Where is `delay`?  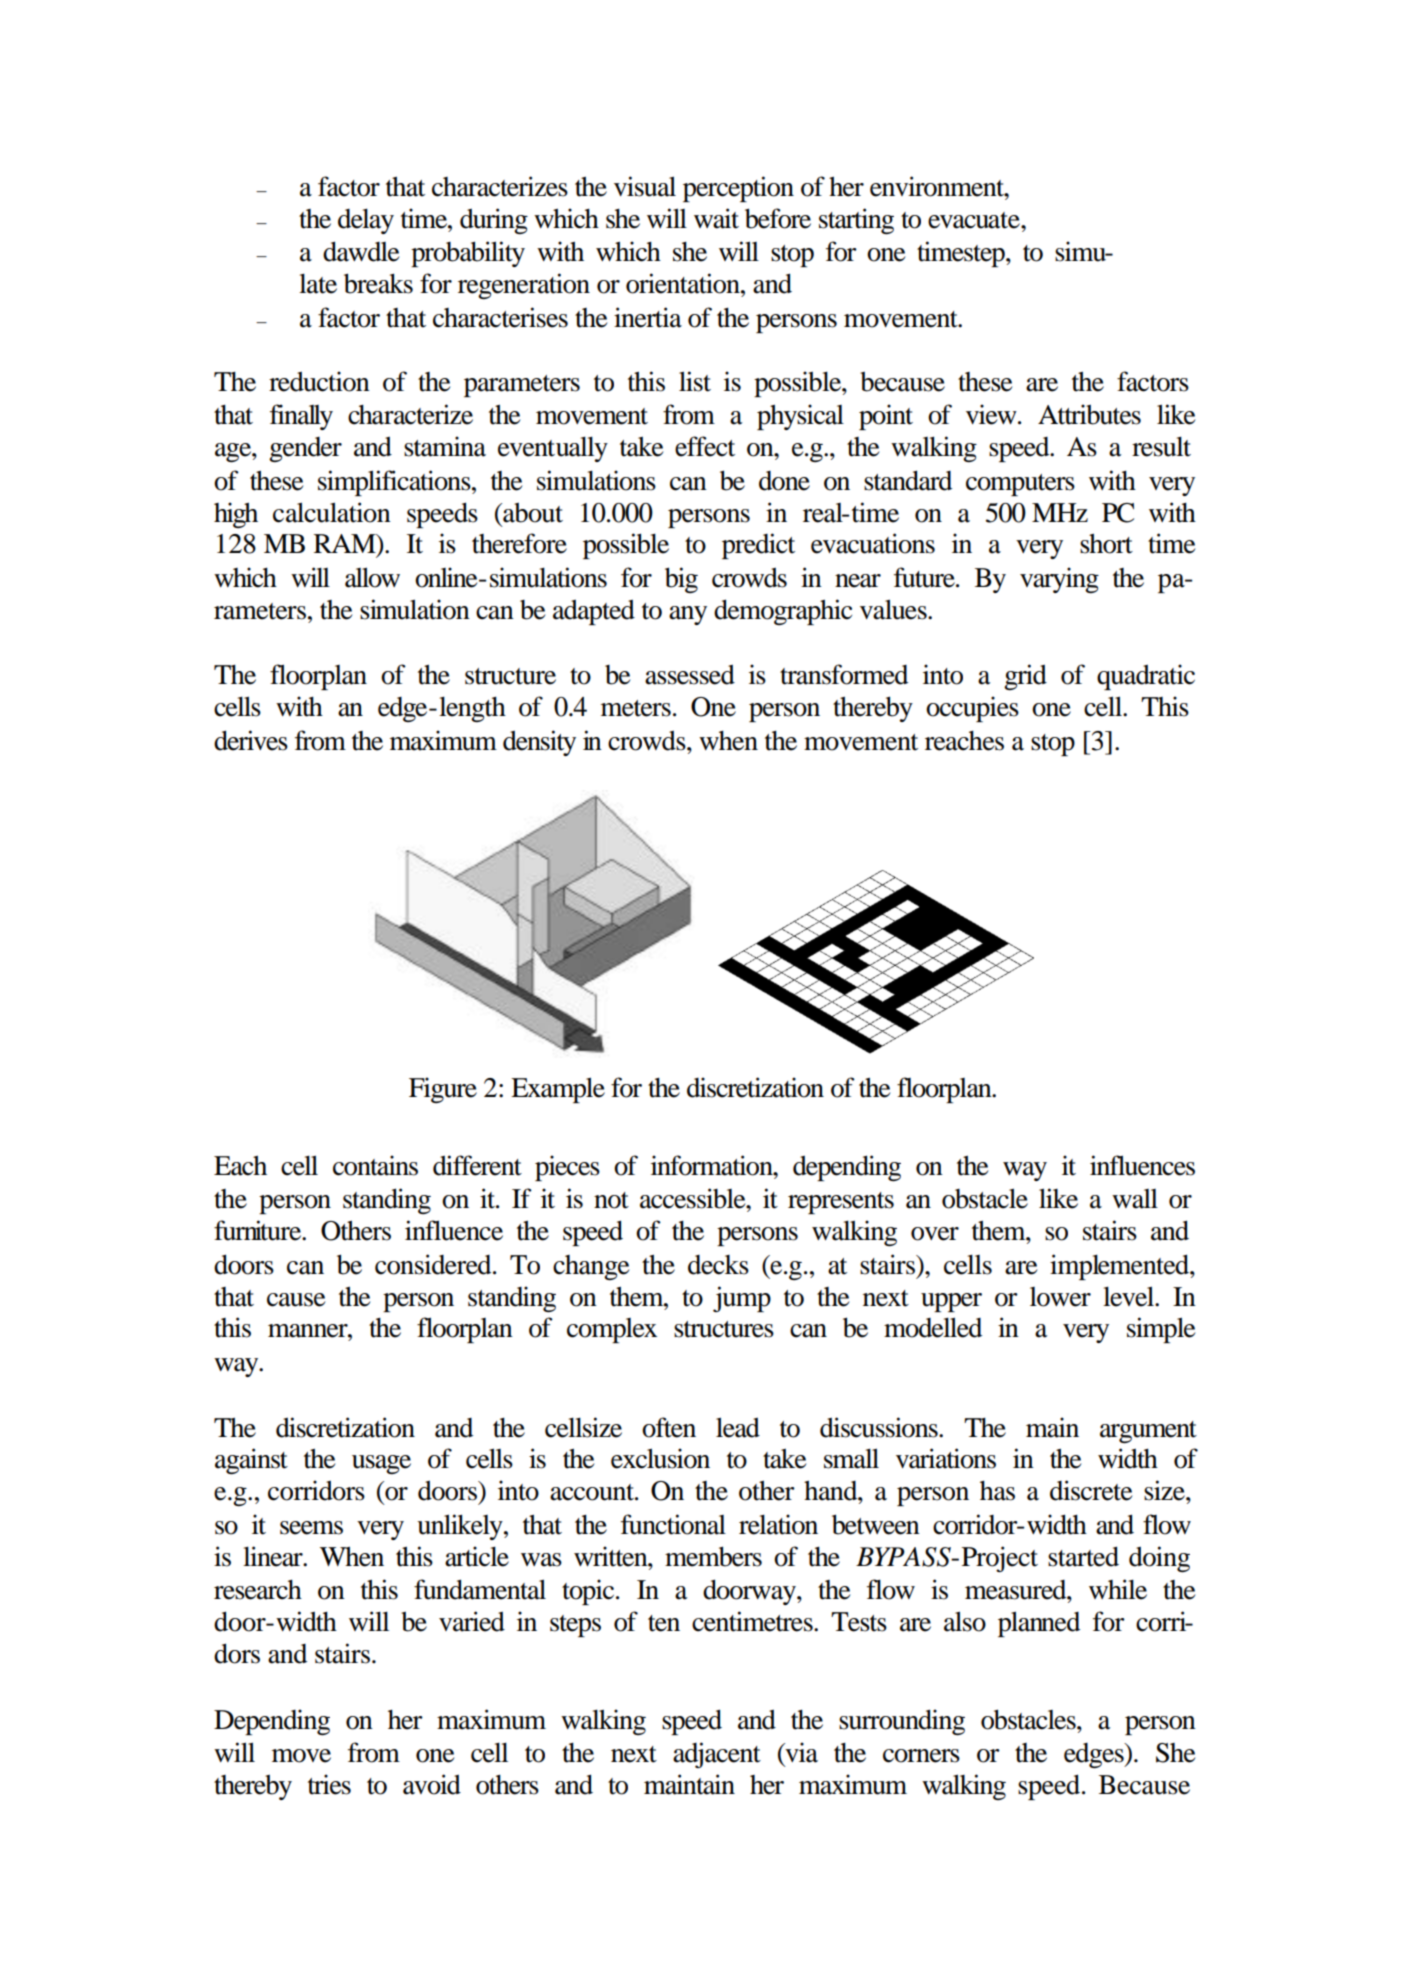 delay is located at coordinates (366, 221).
